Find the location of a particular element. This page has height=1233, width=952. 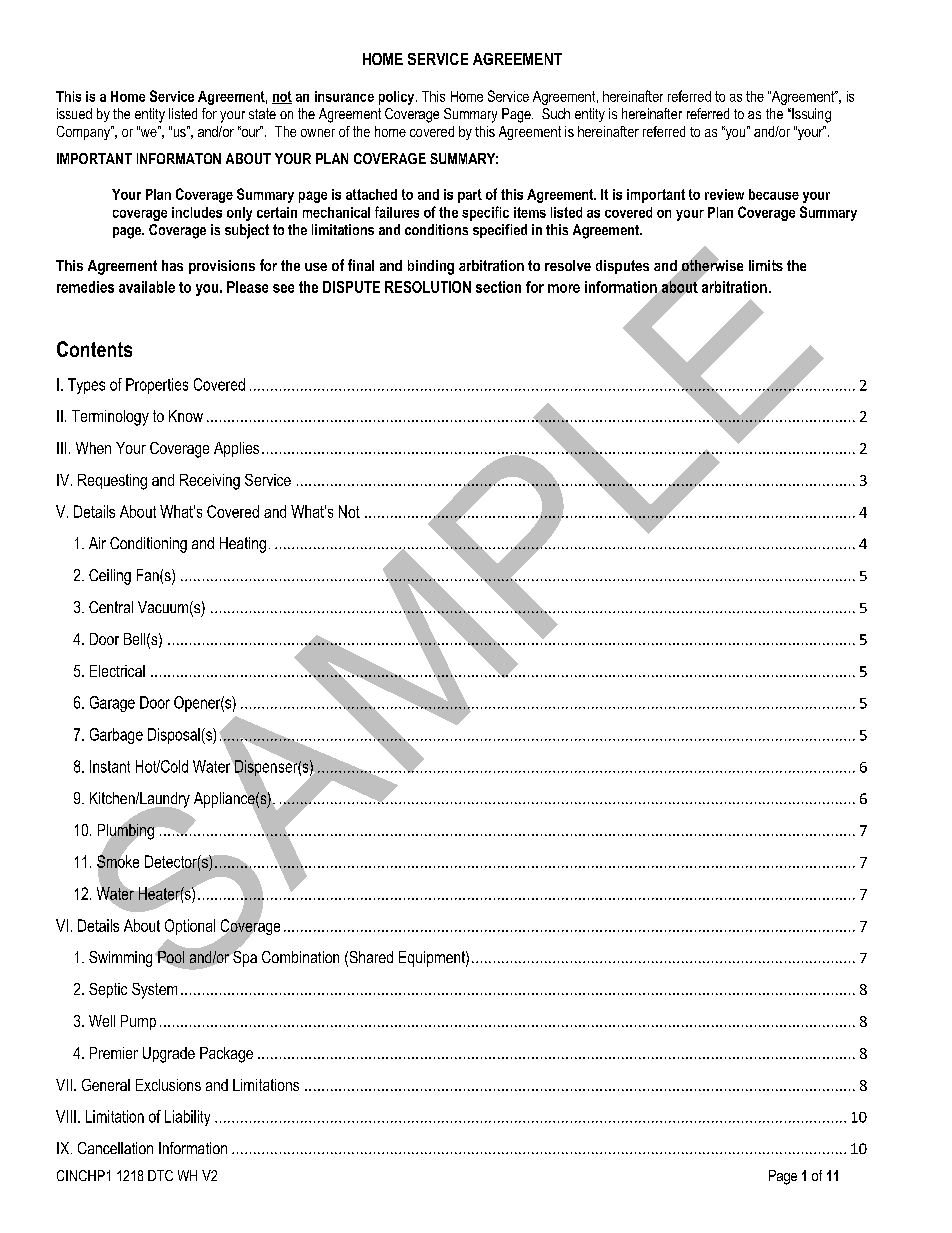

Instant is located at coordinates (110, 766).
